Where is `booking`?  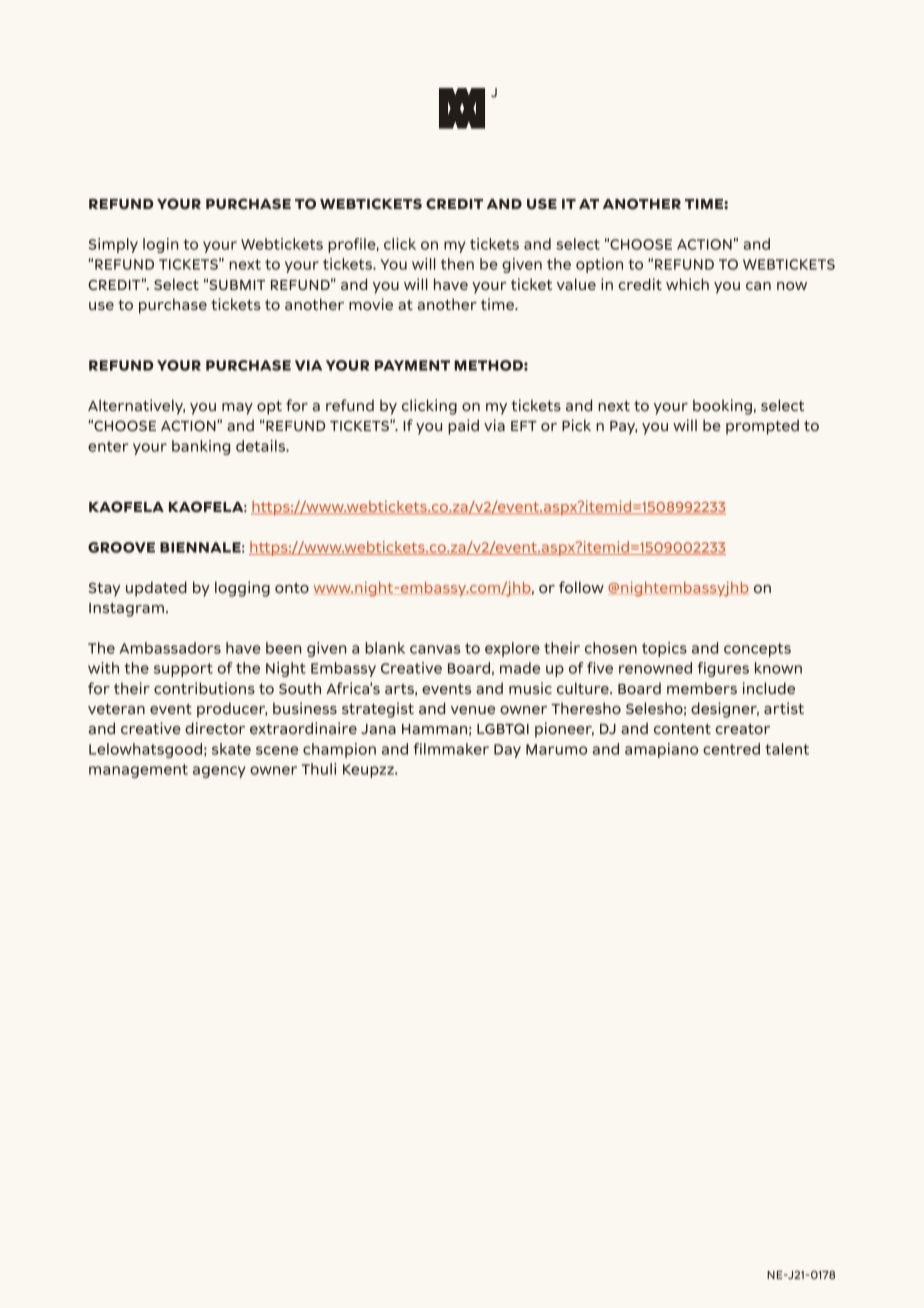
booking is located at coordinates (722, 407).
